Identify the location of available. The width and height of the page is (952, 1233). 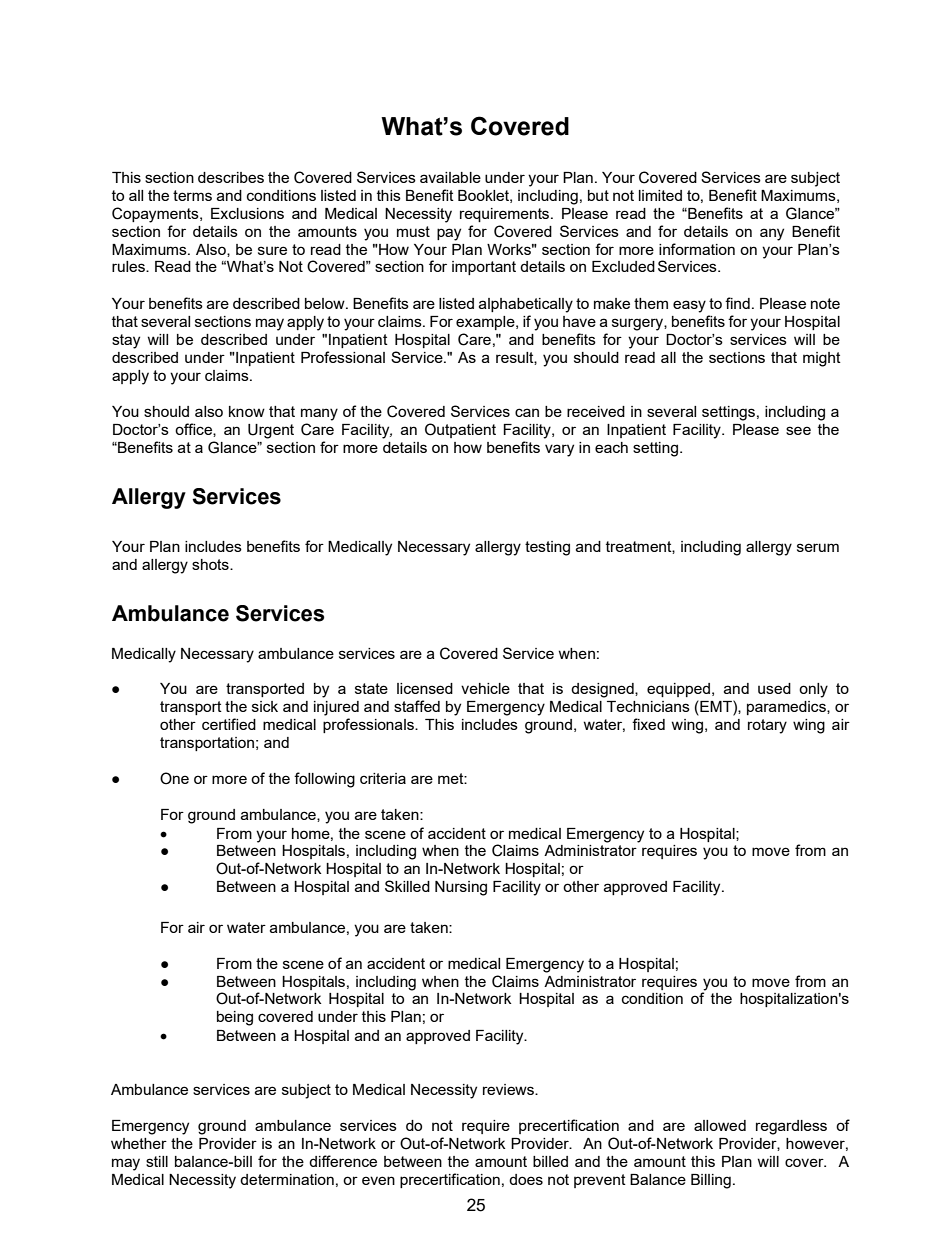
(450, 177).
